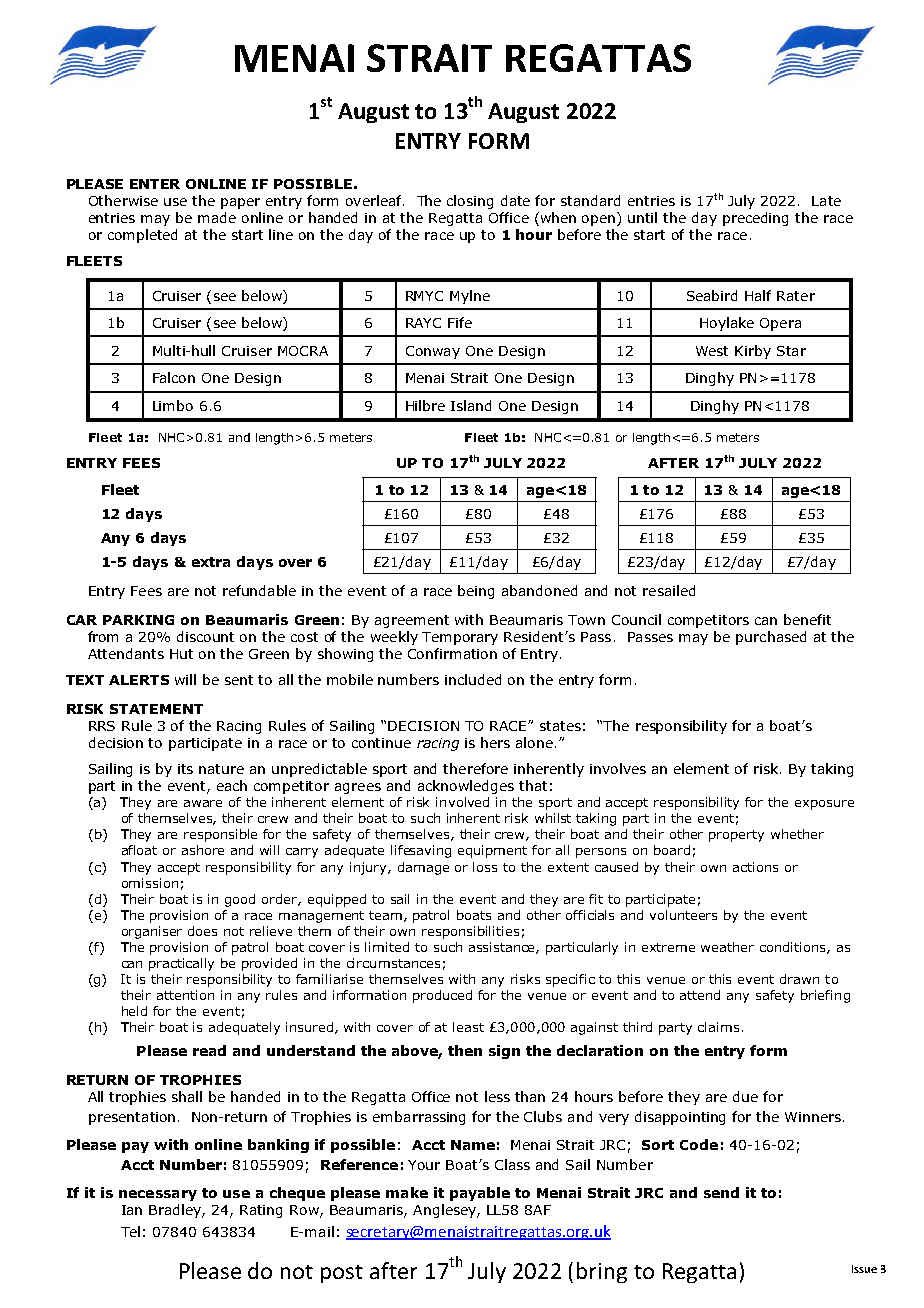 This screenshot has width=924, height=1308. Describe the element at coordinates (470, 202) in the screenshot. I see `closing` at that location.
